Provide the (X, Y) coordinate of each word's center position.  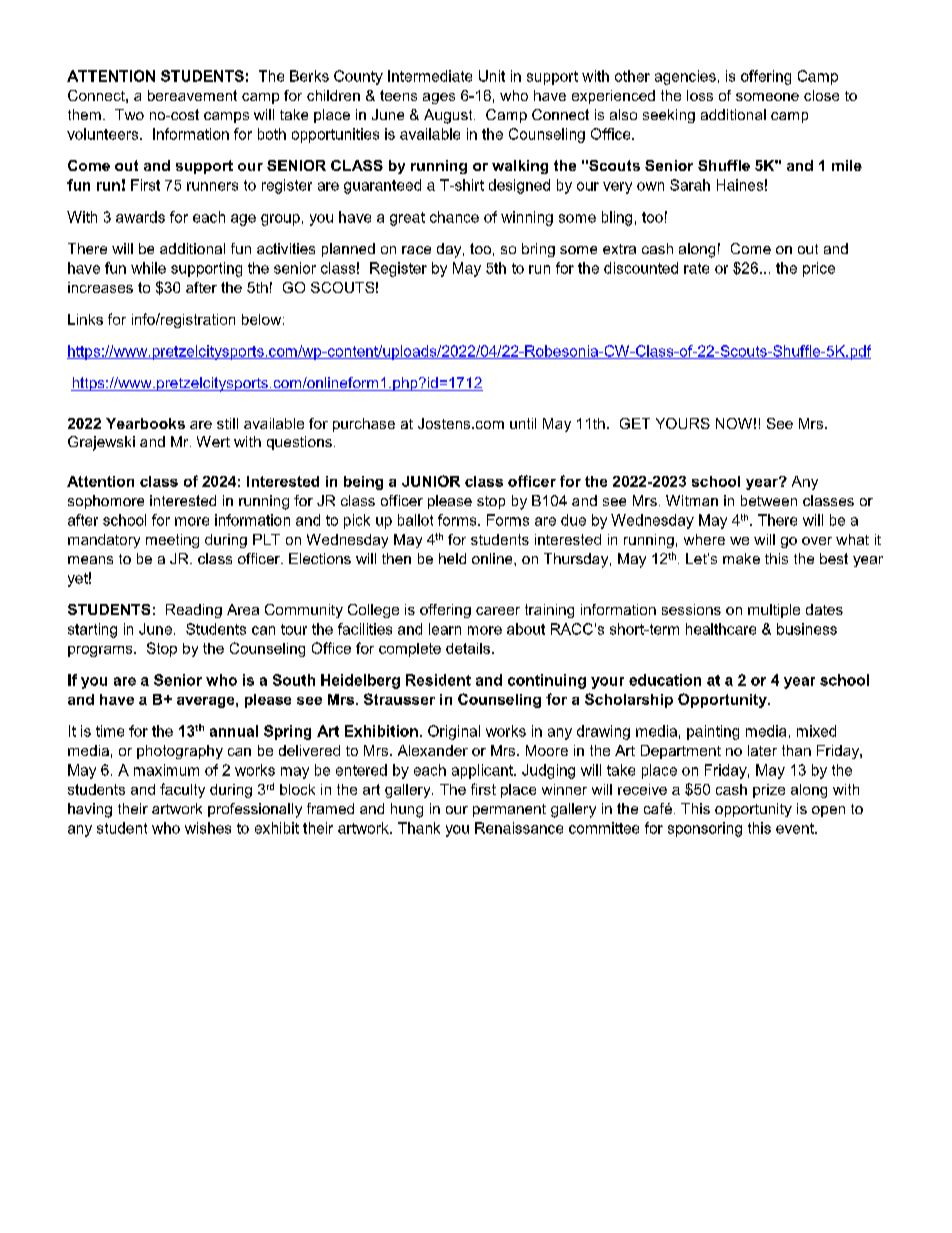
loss (700, 95)
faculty (182, 790)
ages (439, 98)
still (227, 423)
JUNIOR (431, 481)
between (769, 500)
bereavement (192, 95)
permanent (509, 810)
